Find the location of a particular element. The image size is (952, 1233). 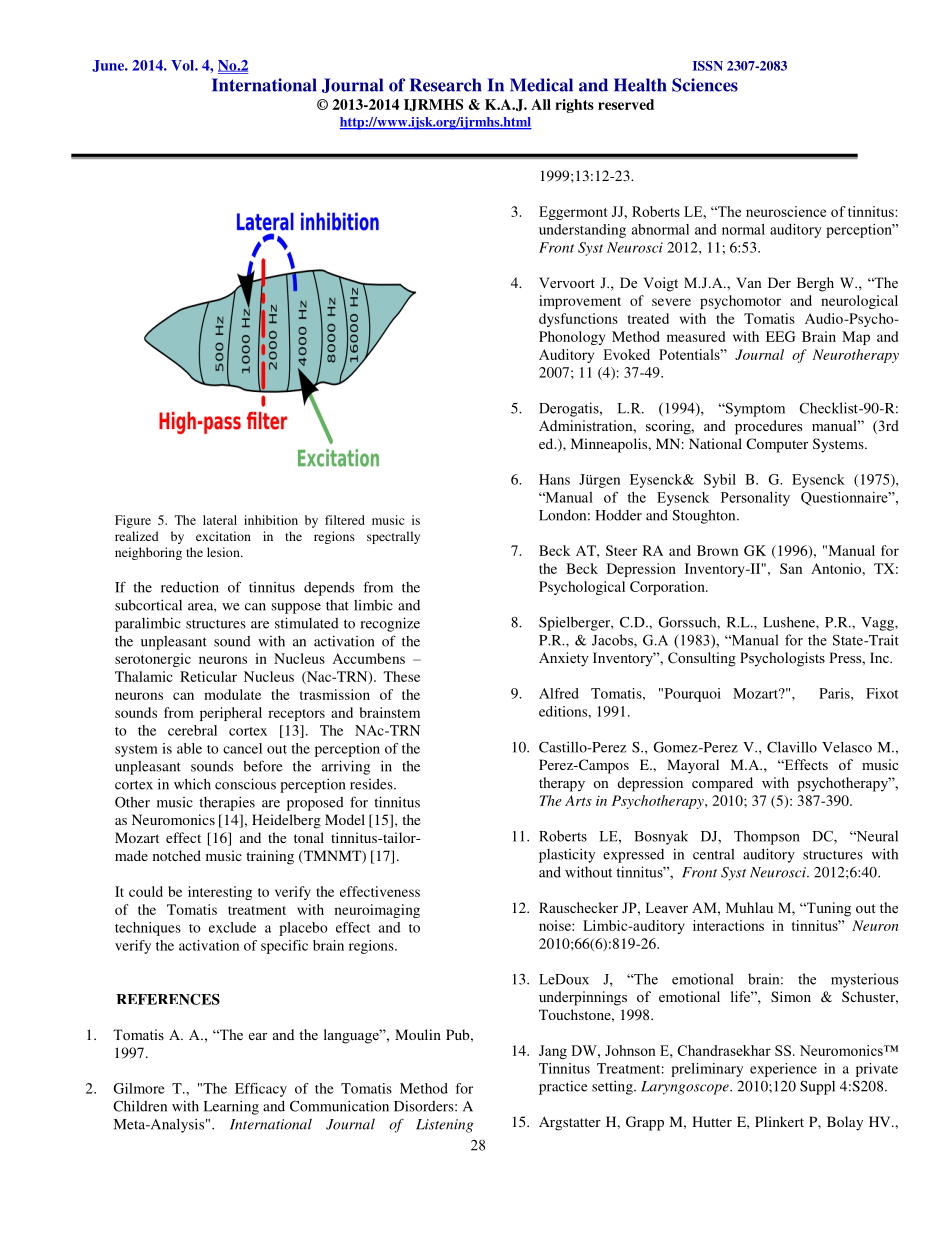

Medical is located at coordinates (541, 85).
